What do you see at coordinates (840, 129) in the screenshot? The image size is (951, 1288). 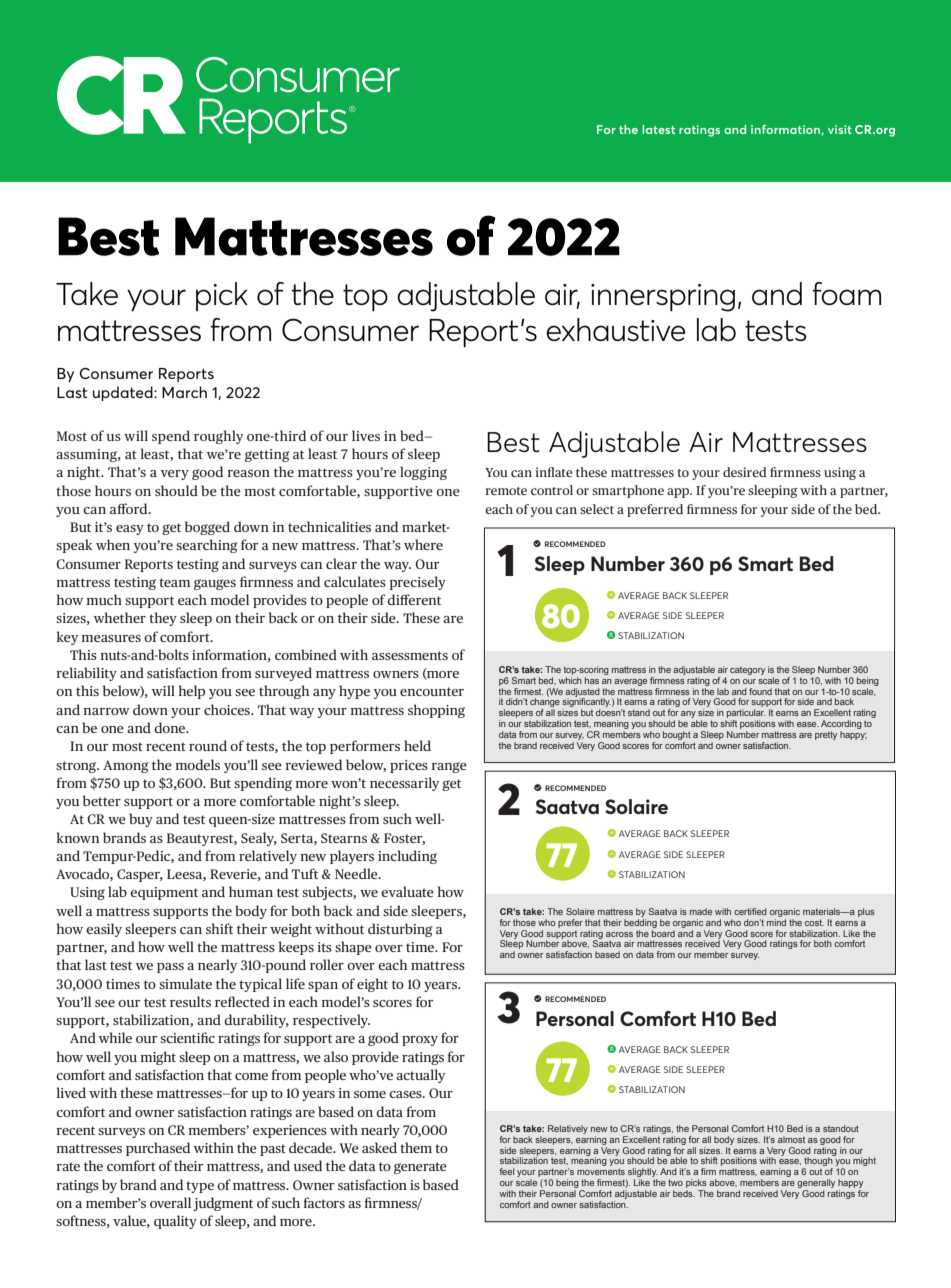 I see `visit` at bounding box center [840, 129].
